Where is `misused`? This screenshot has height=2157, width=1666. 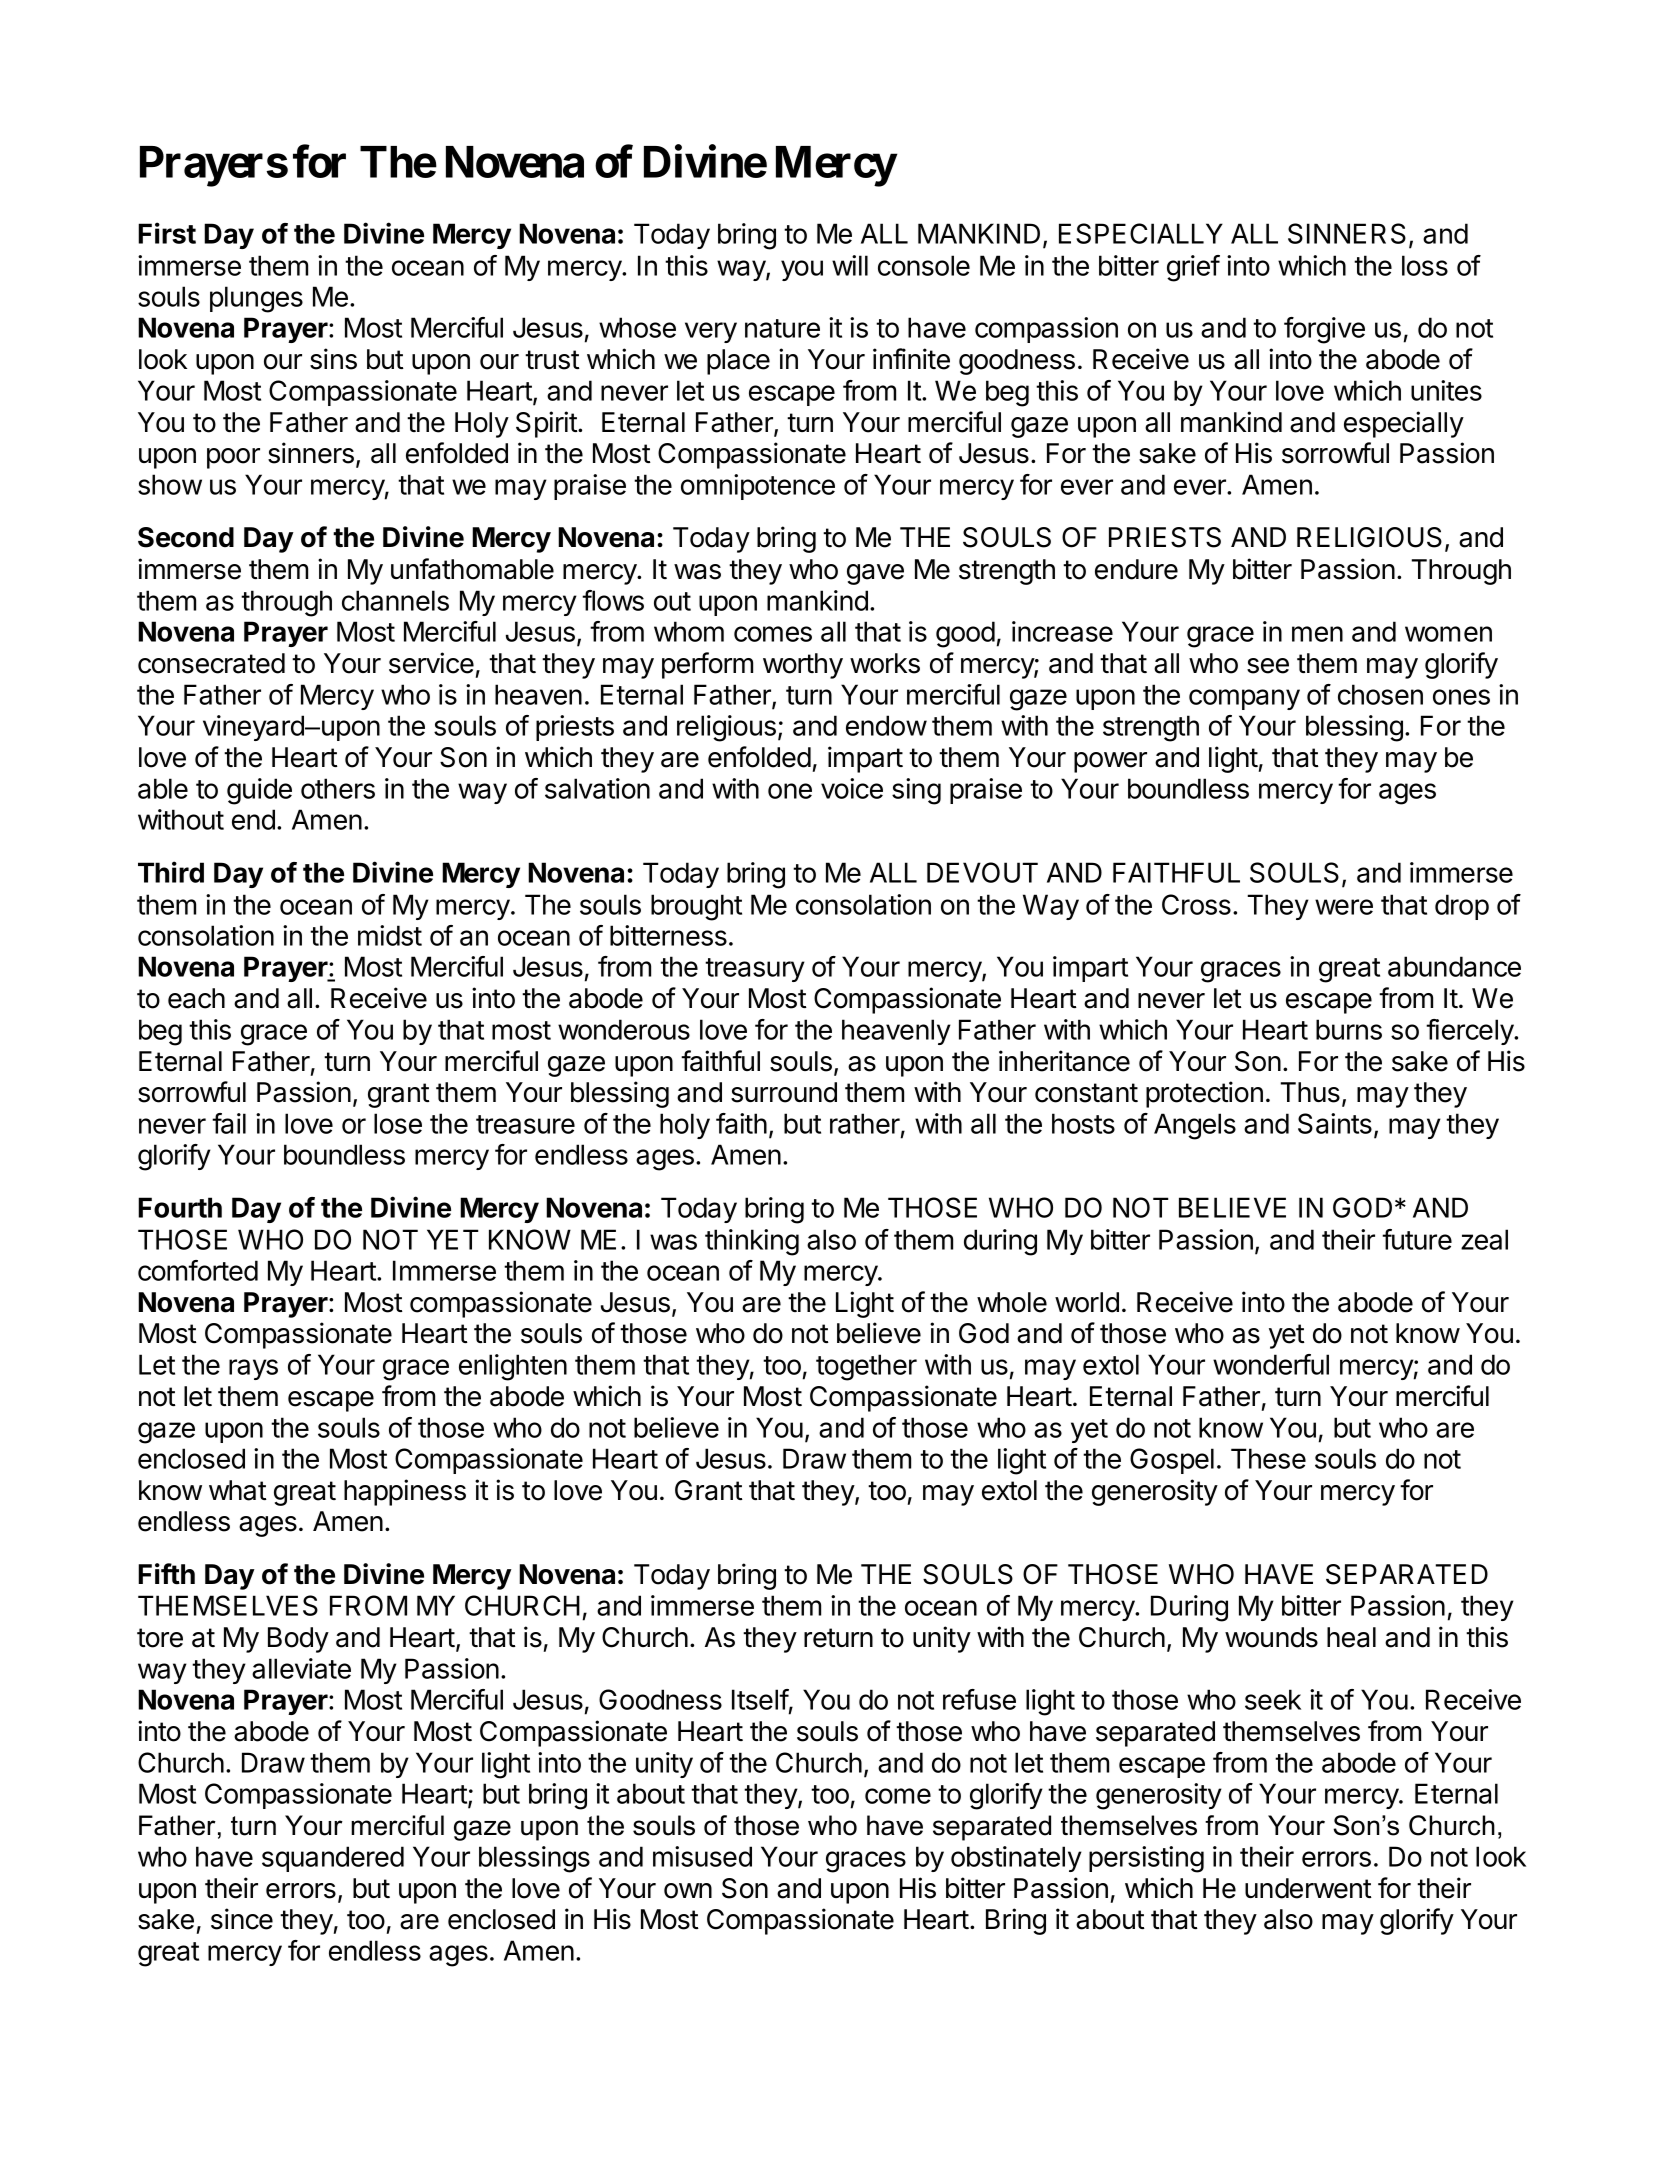
misused is located at coordinates (702, 1856).
